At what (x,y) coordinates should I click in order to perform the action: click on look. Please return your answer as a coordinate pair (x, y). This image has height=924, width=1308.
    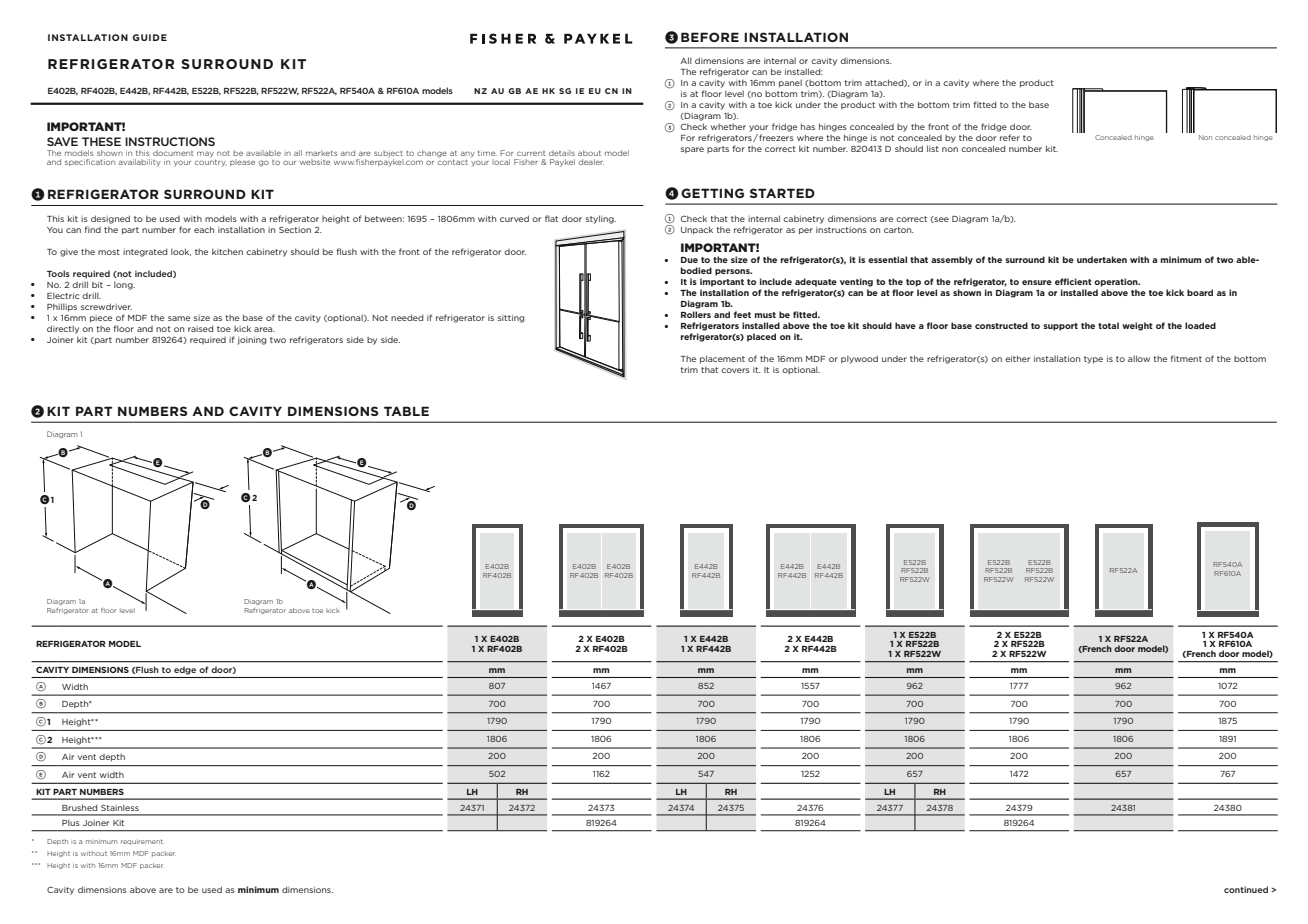
    Looking at the image, I should click on (181, 252).
